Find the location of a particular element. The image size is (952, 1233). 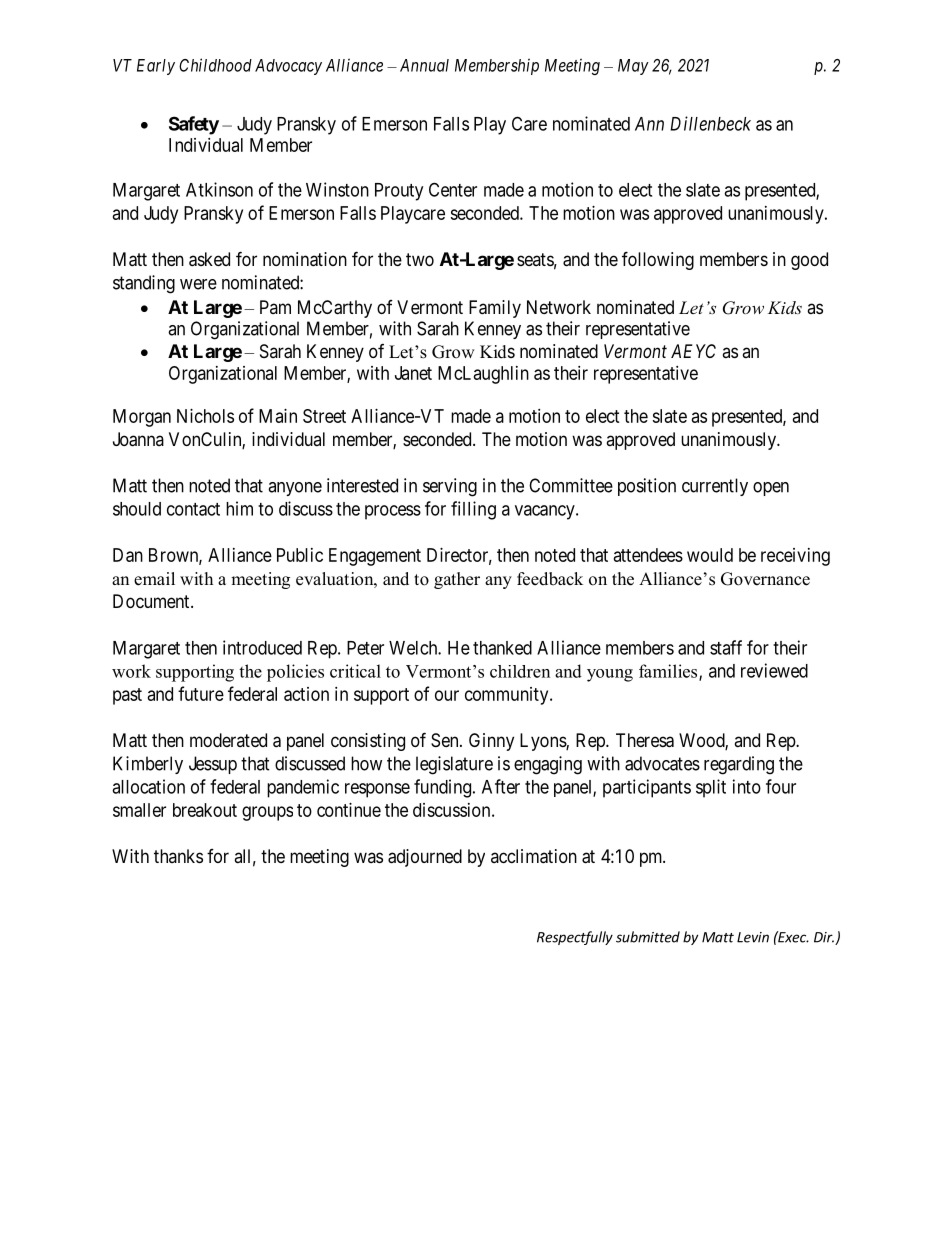

Childhood is located at coordinates (215, 65).
